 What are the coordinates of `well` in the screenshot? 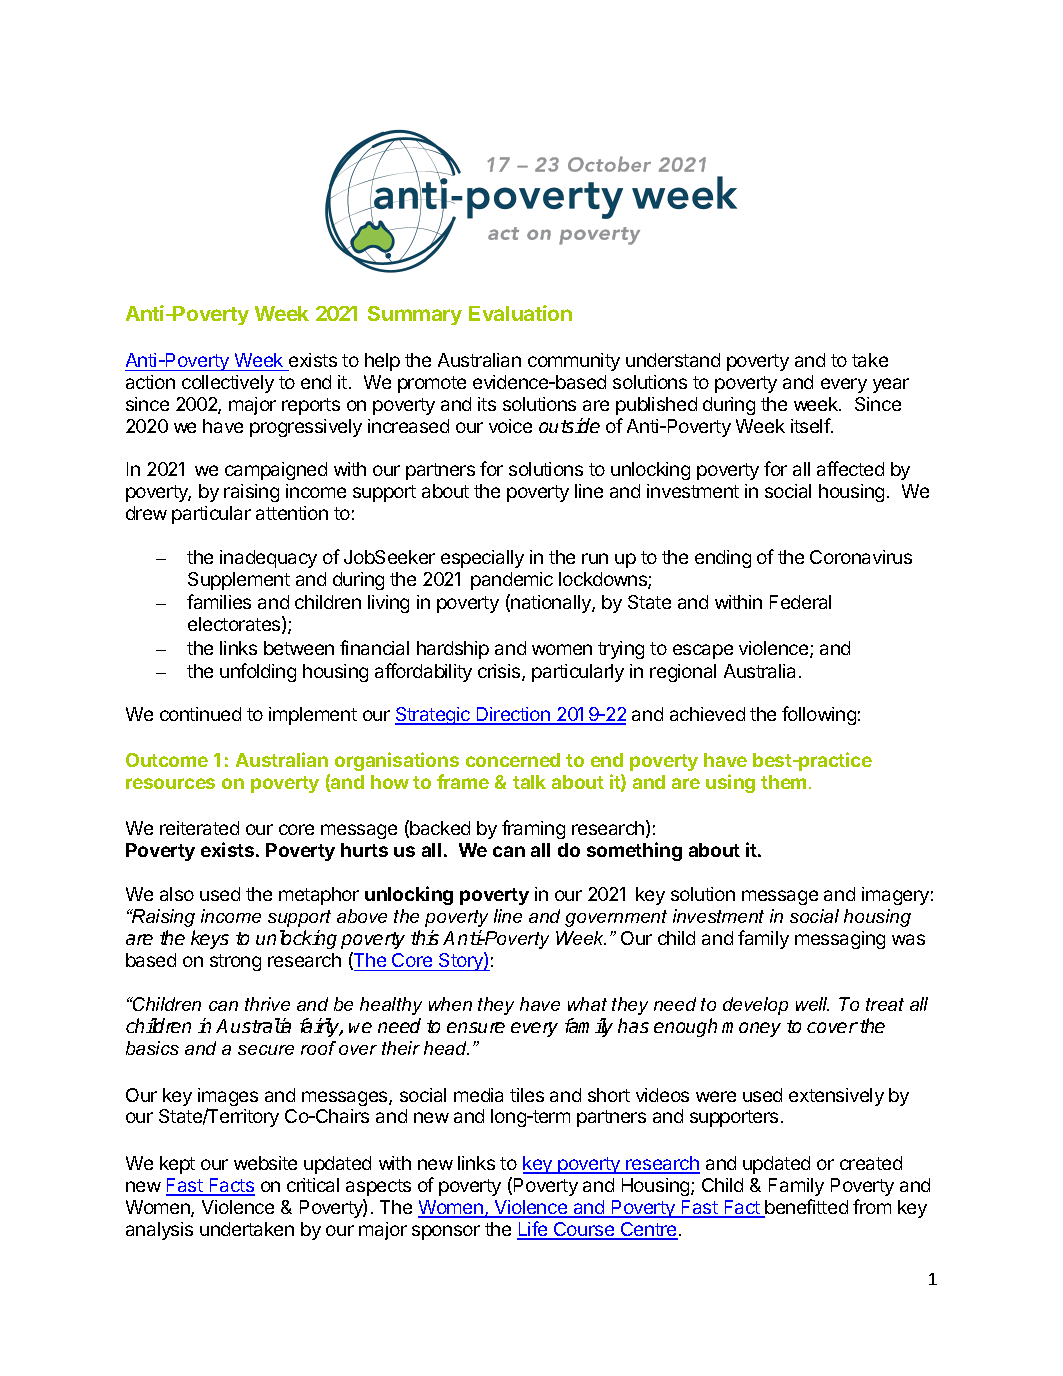 It's located at (812, 1004).
